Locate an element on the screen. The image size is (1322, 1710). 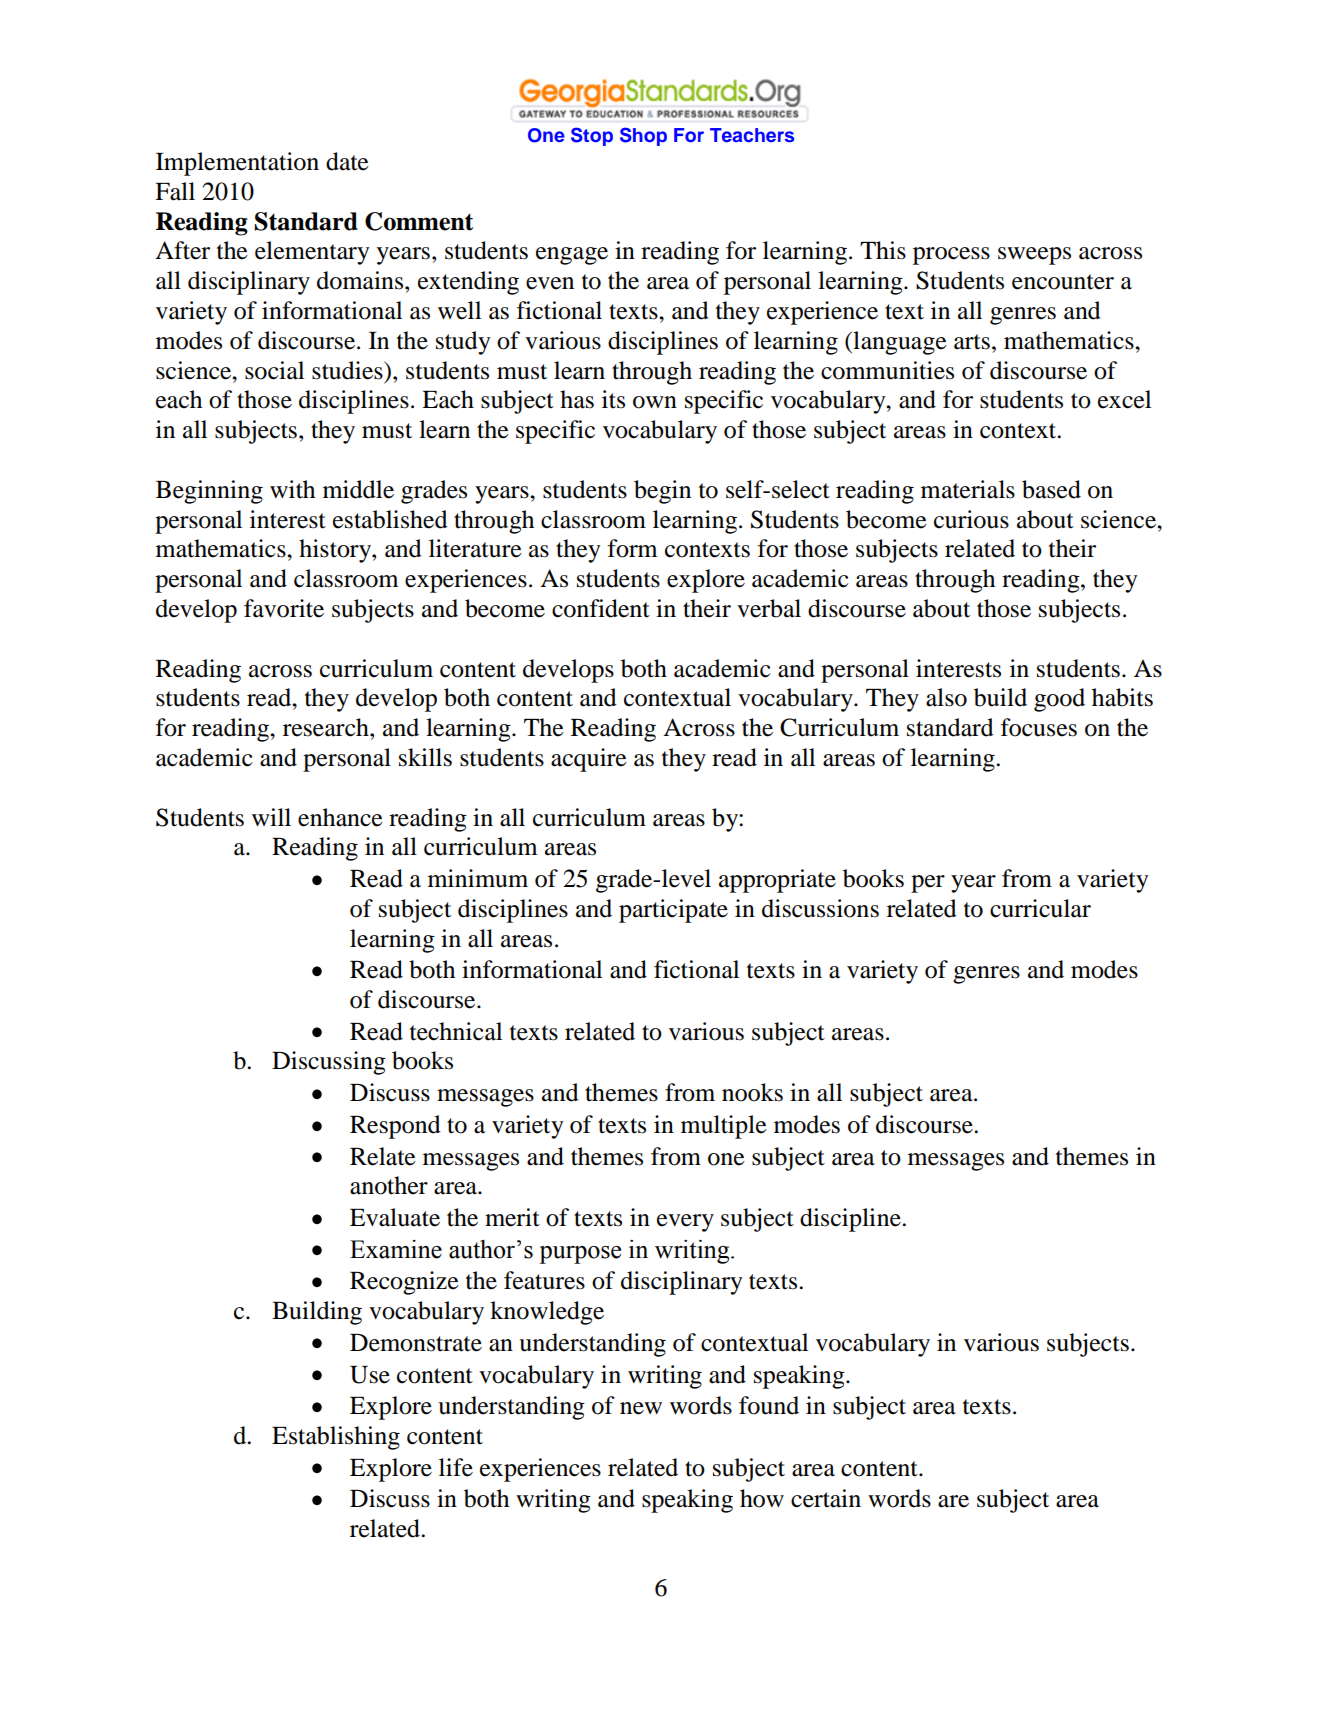
research is located at coordinates (327, 727).
